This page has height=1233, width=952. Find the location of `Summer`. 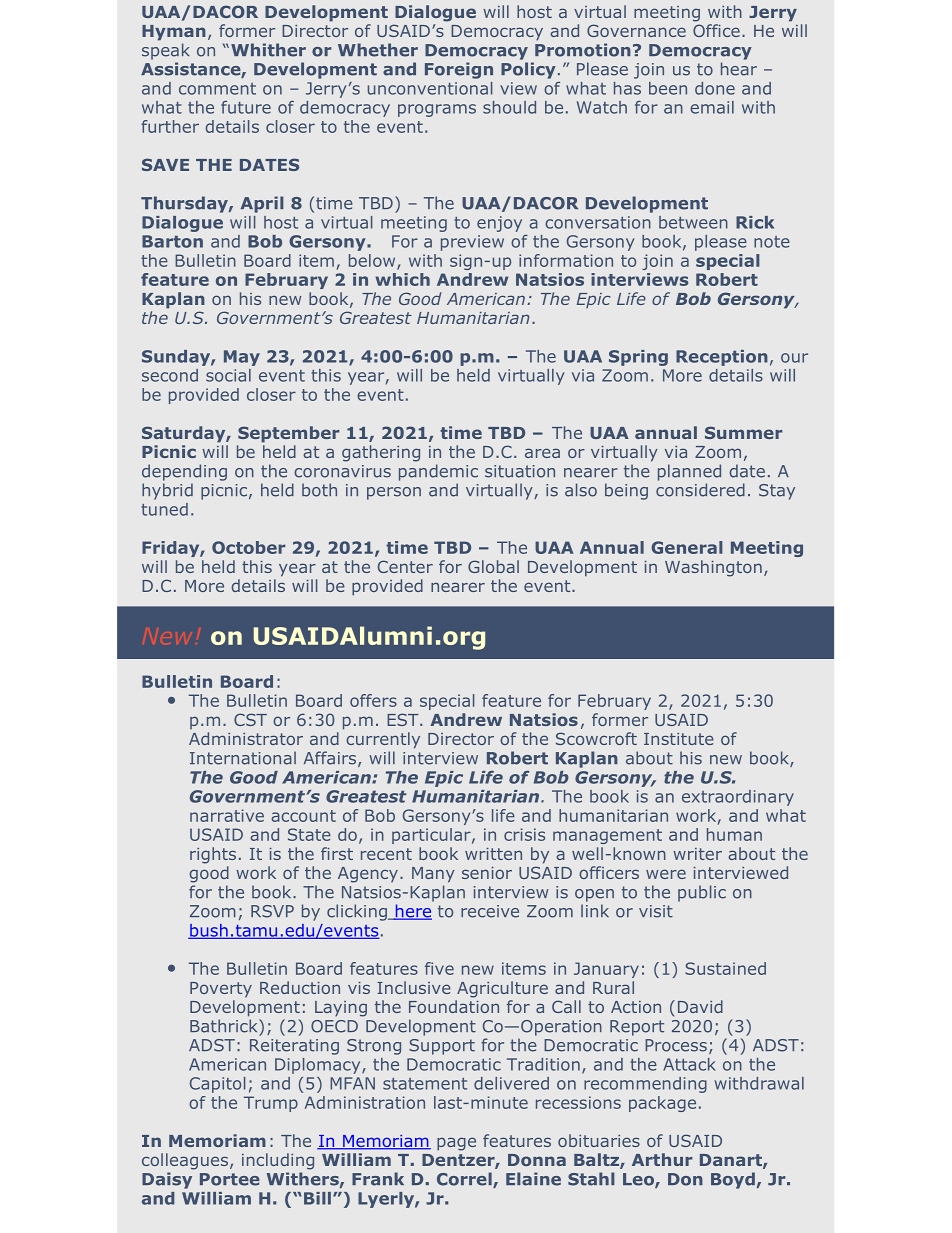

Summer is located at coordinates (743, 432).
